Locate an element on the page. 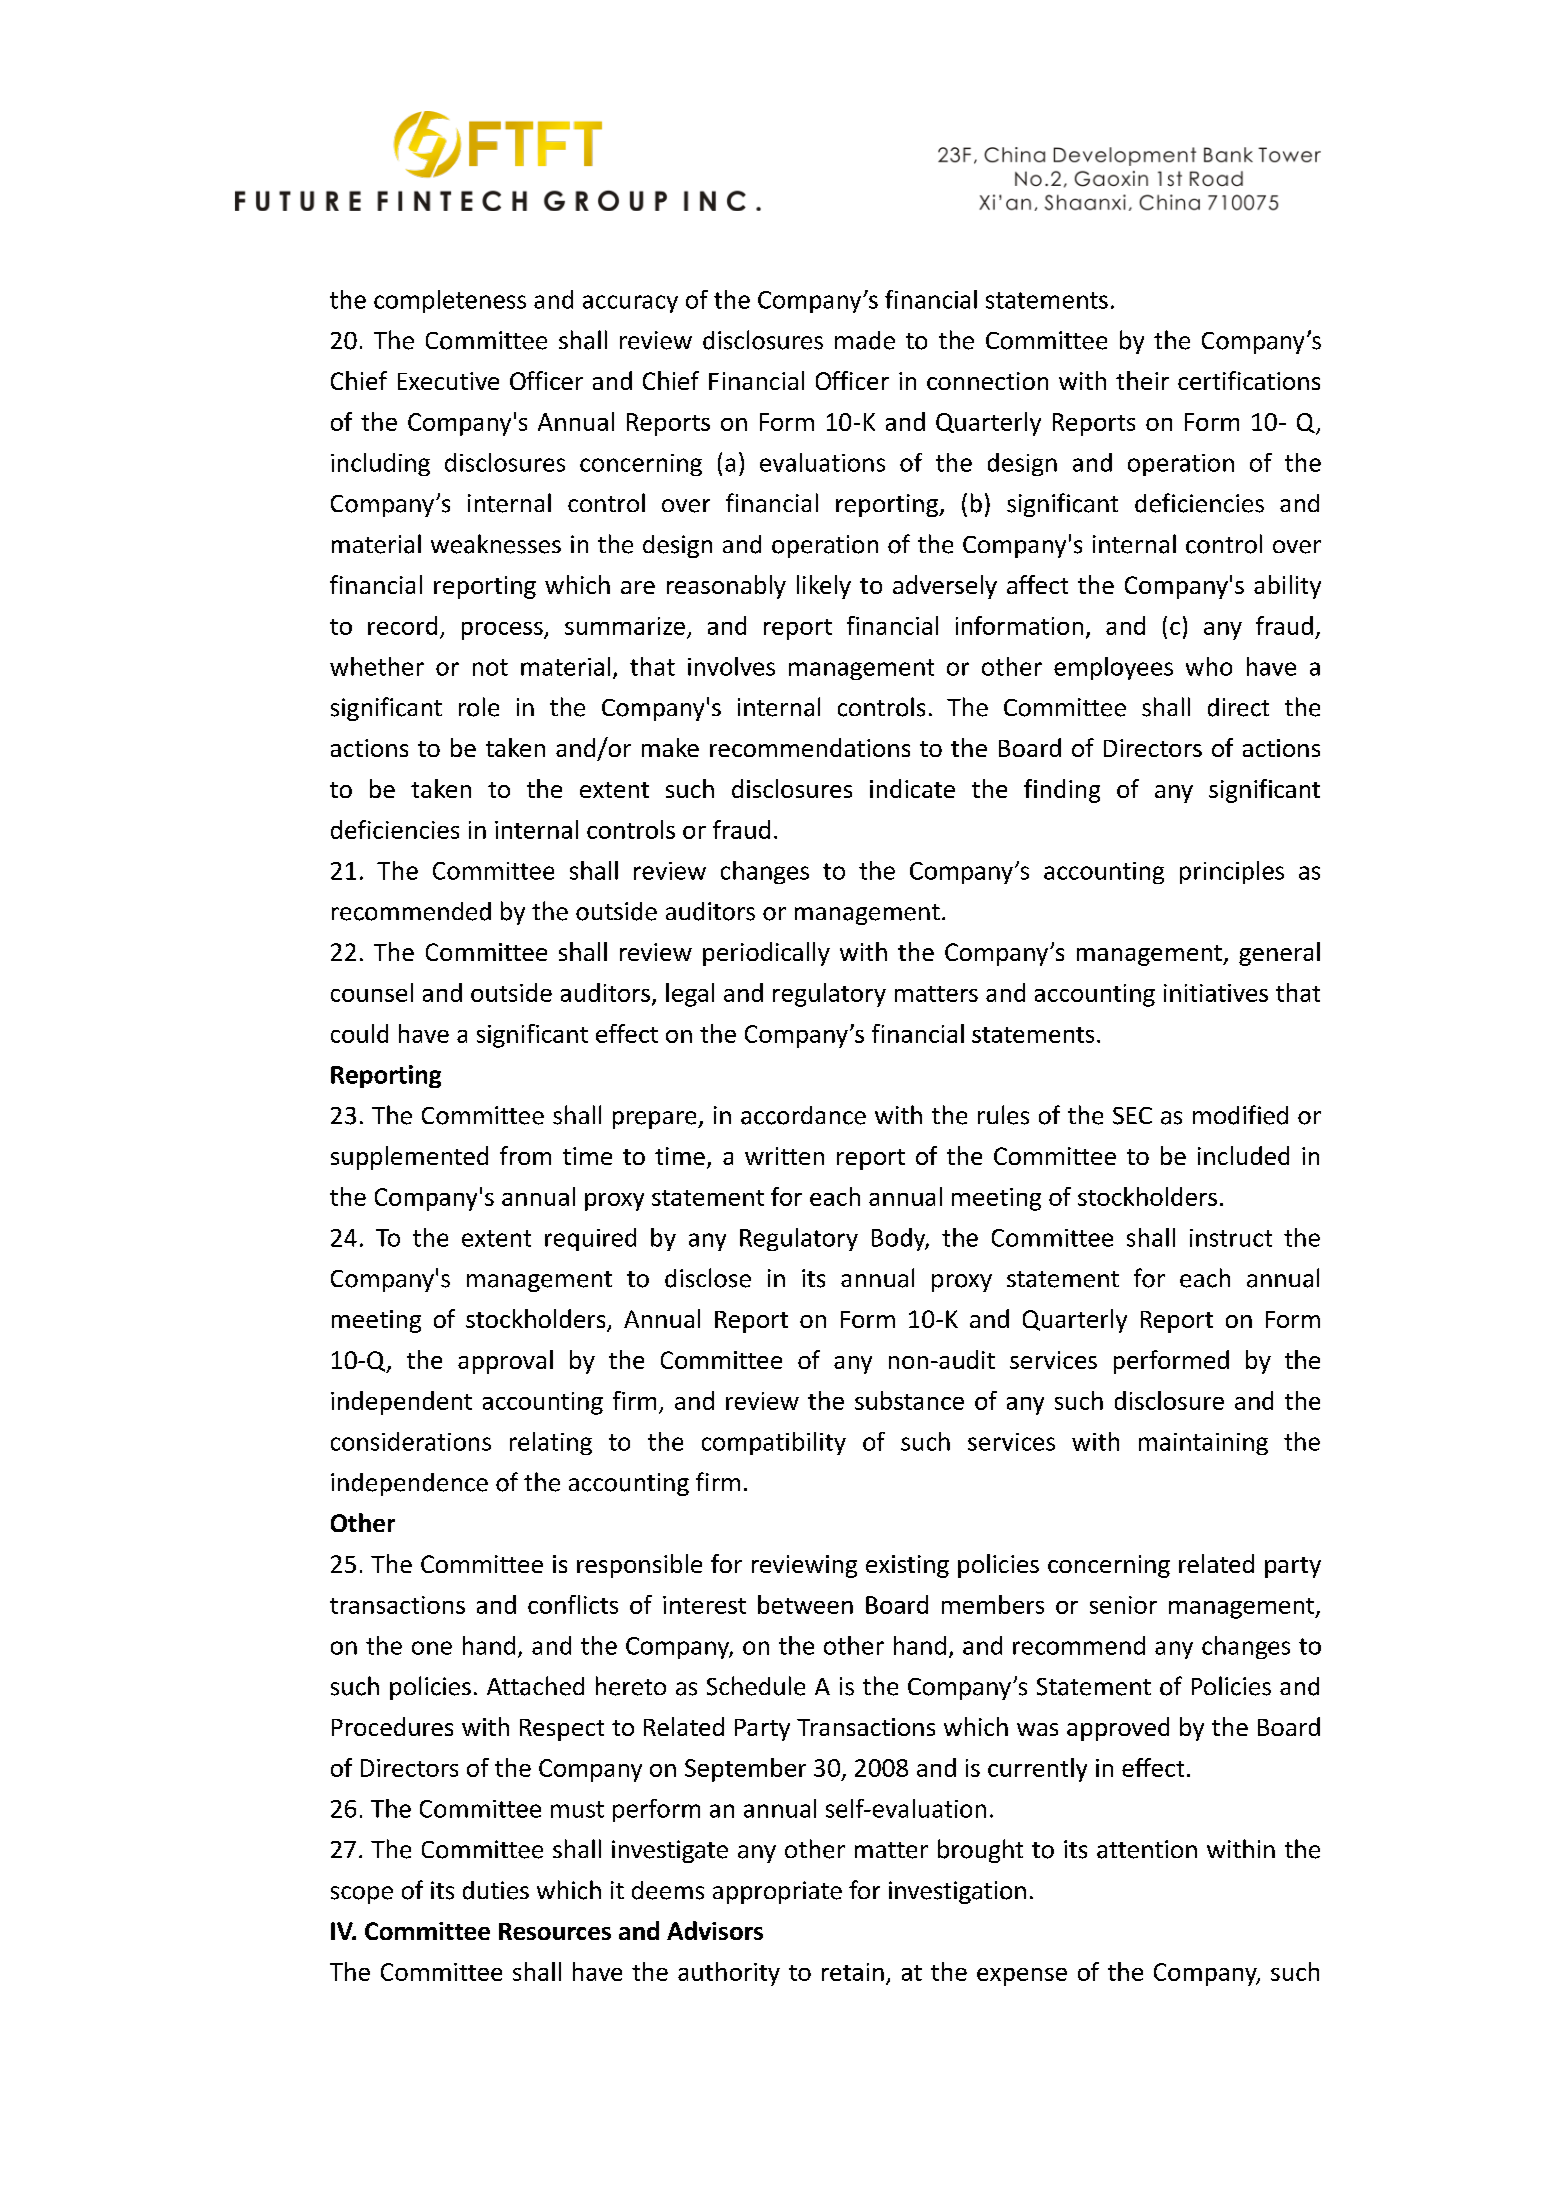 This page has width=1557, height=2201. senior is located at coordinates (1123, 1605).
